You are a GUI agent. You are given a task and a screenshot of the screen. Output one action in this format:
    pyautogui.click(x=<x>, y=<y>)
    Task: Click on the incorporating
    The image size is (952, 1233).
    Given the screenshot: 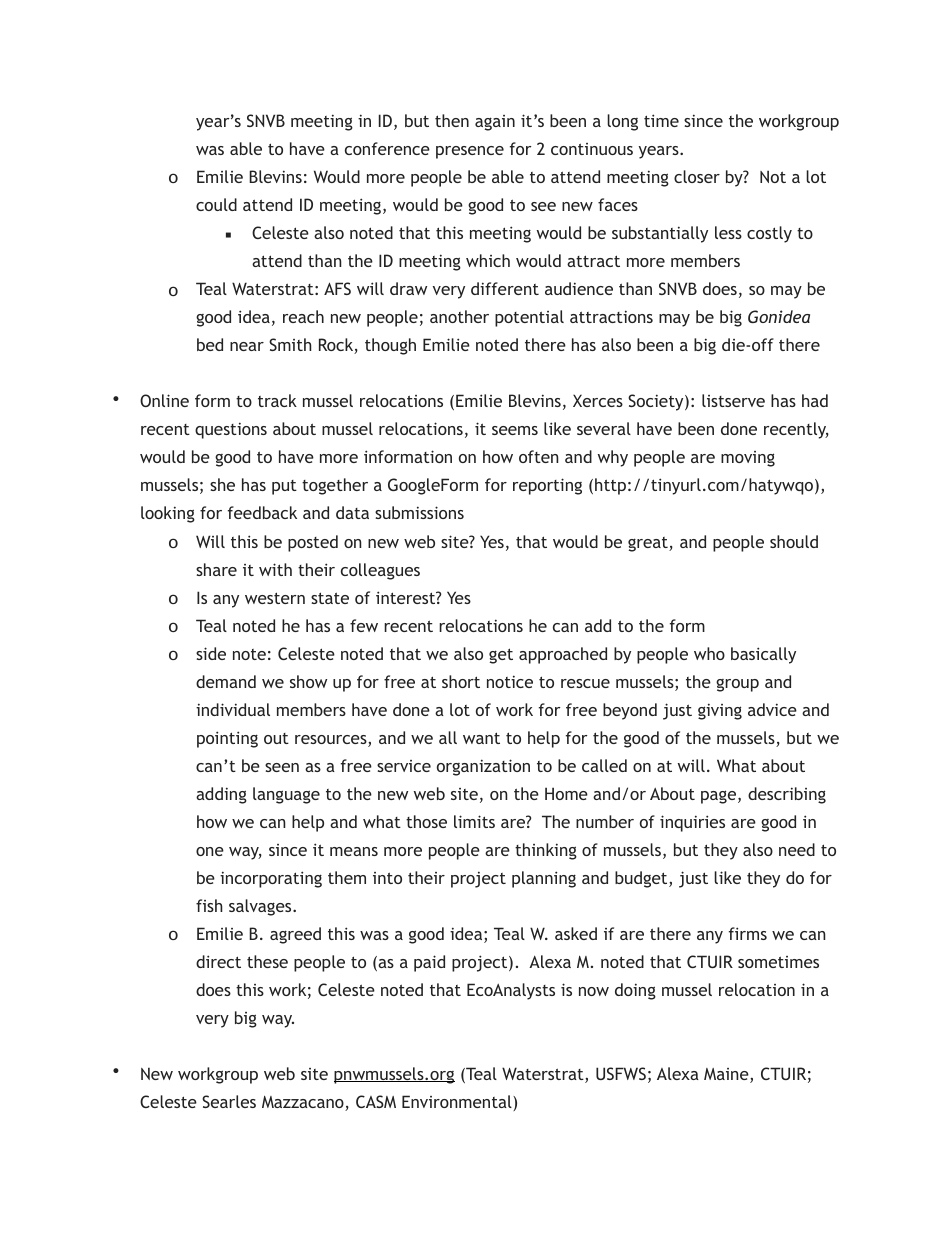 What is the action you would take?
    pyautogui.click(x=271, y=879)
